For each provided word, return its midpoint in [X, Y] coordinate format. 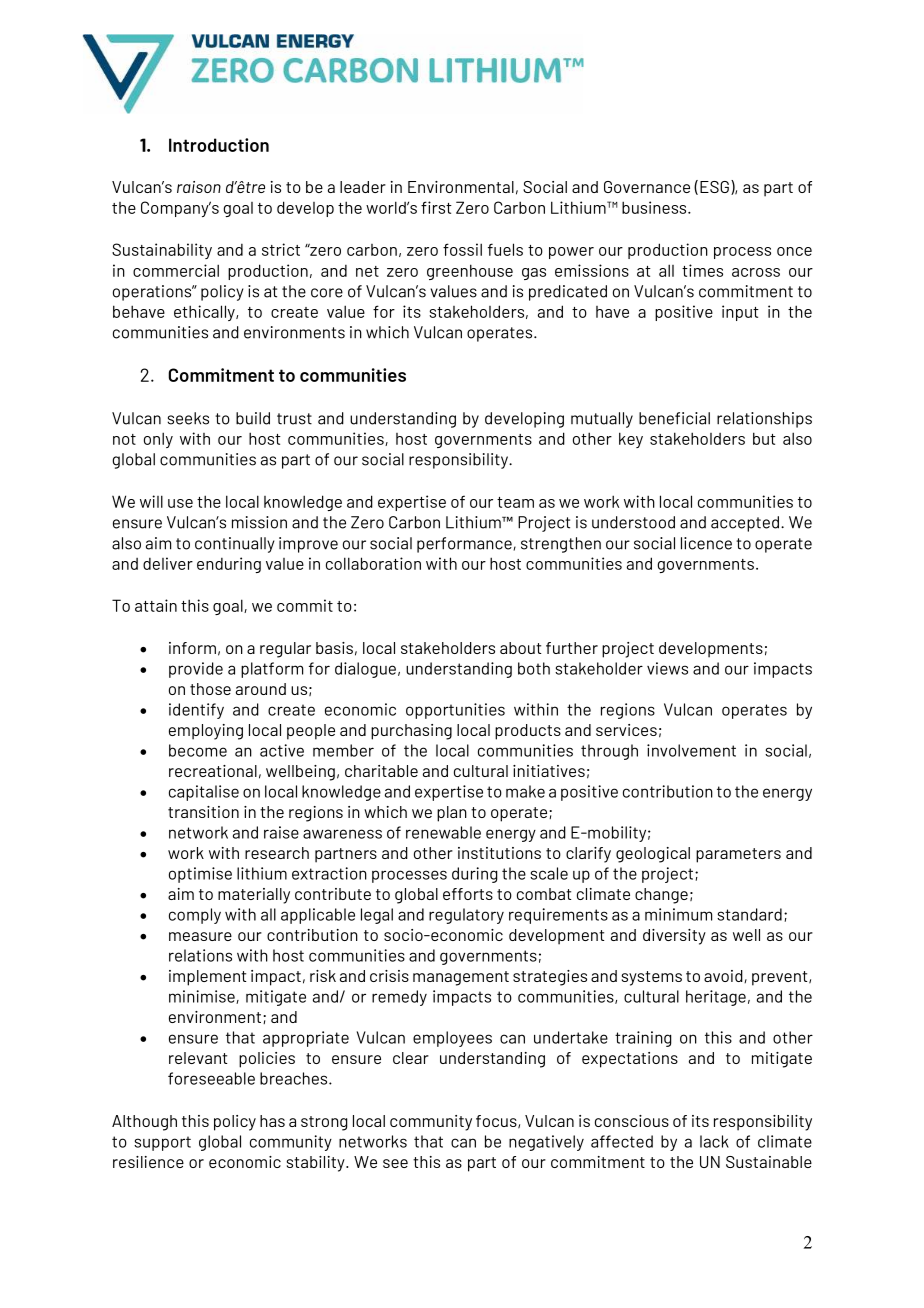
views [667, 668]
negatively [546, 1143]
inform [192, 648]
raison [199, 187]
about [520, 648]
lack [714, 1141]
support [162, 1143]
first [436, 207]
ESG [714, 187]
